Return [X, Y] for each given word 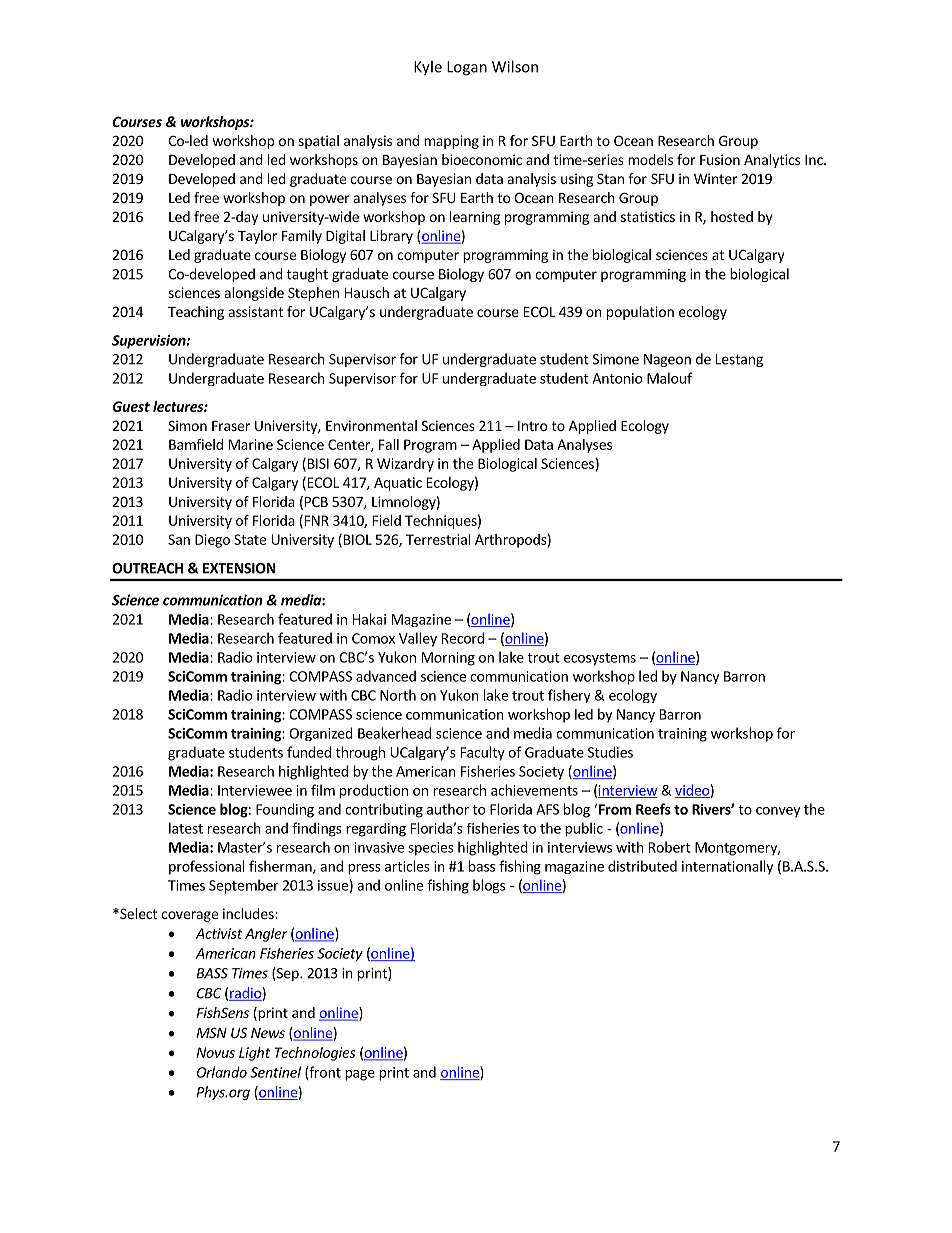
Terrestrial [438, 539]
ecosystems [600, 659]
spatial [318, 142]
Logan [467, 68]
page [360, 1075]
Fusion [720, 159]
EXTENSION [239, 568]
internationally [727, 867]
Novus [215, 1052]
